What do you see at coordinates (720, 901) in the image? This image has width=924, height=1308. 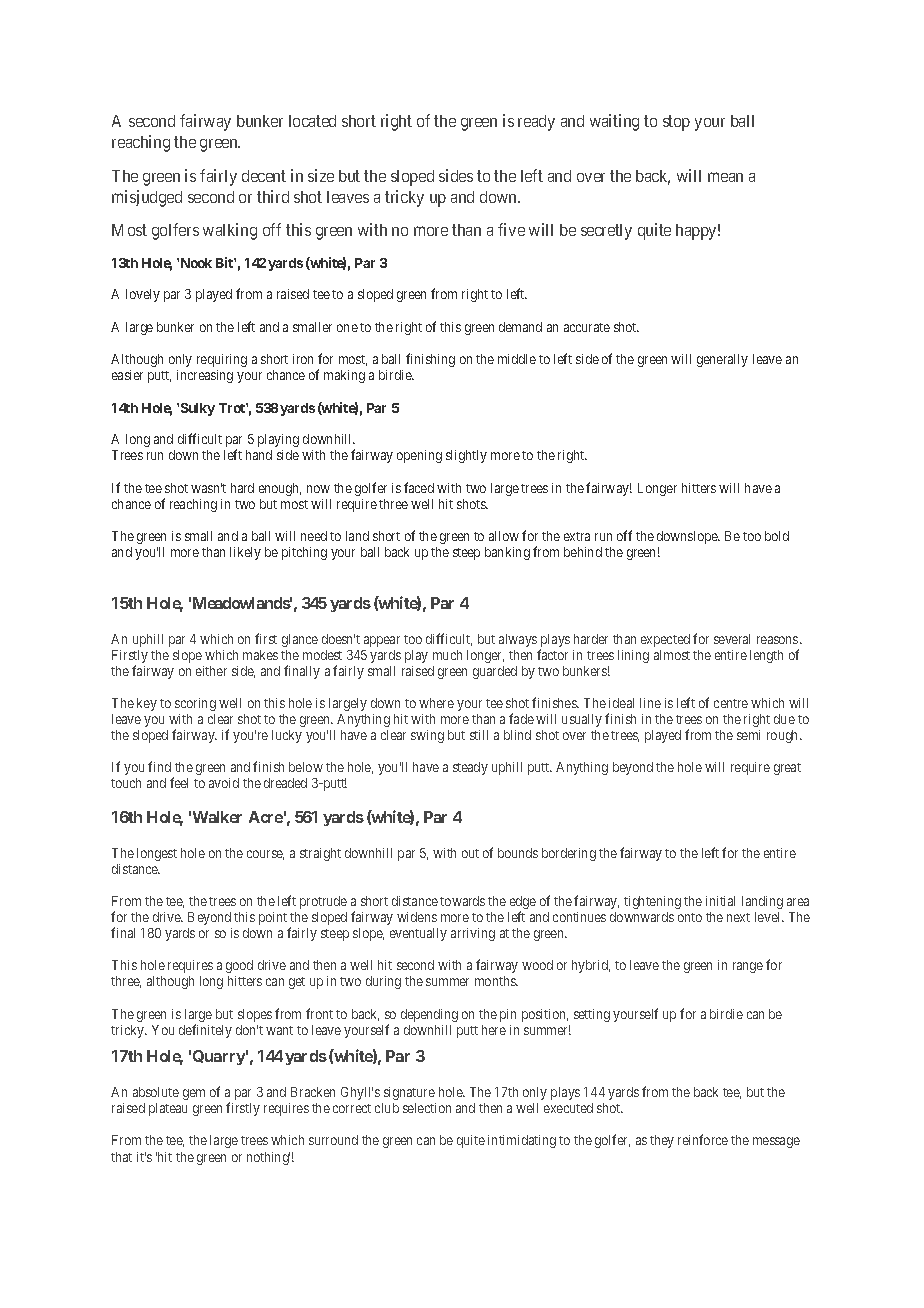 I see `initial` at bounding box center [720, 901].
